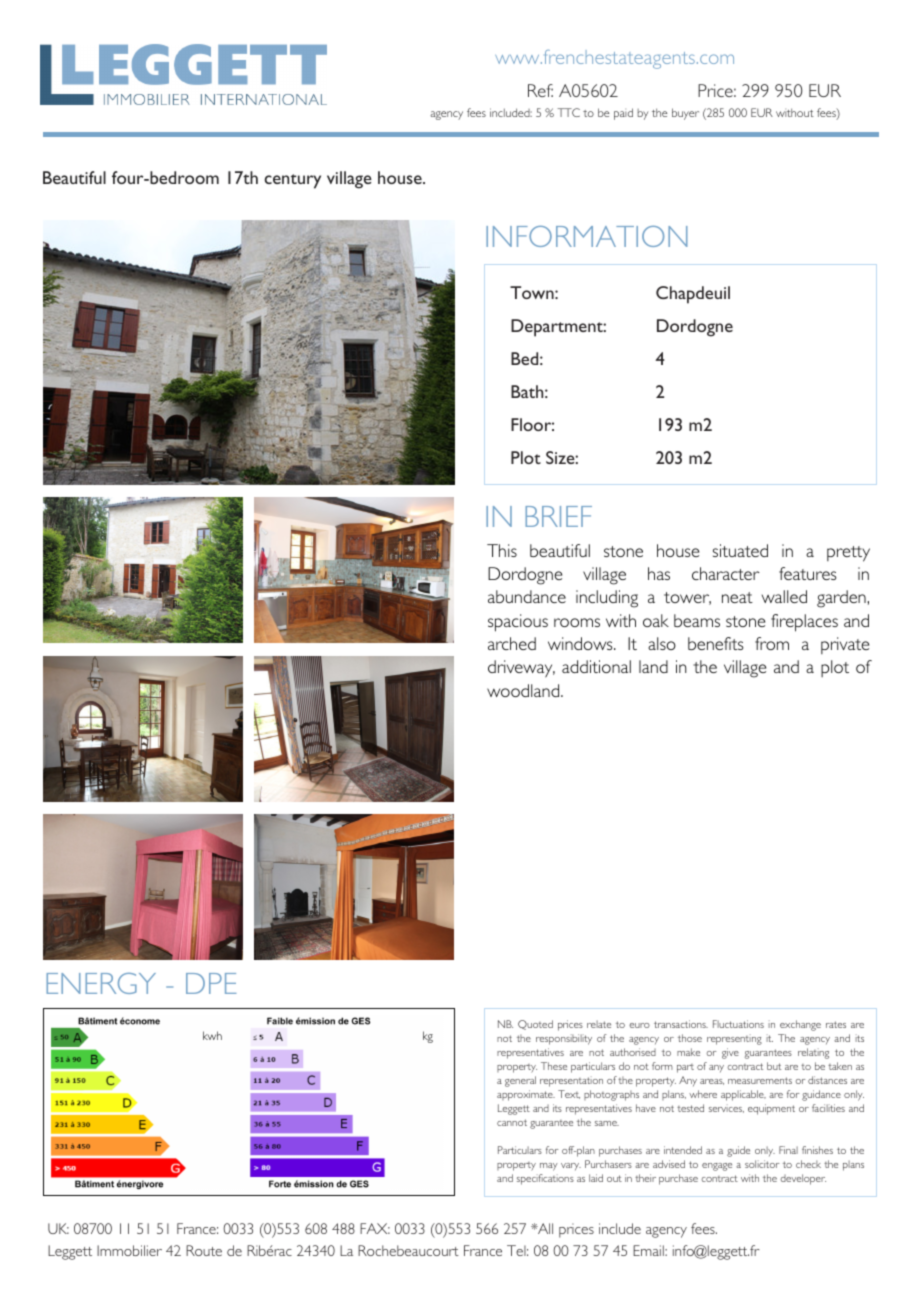 This page has width=924, height=1308. Describe the element at coordinates (540, 90) in the page. I see `Ref` at that location.
